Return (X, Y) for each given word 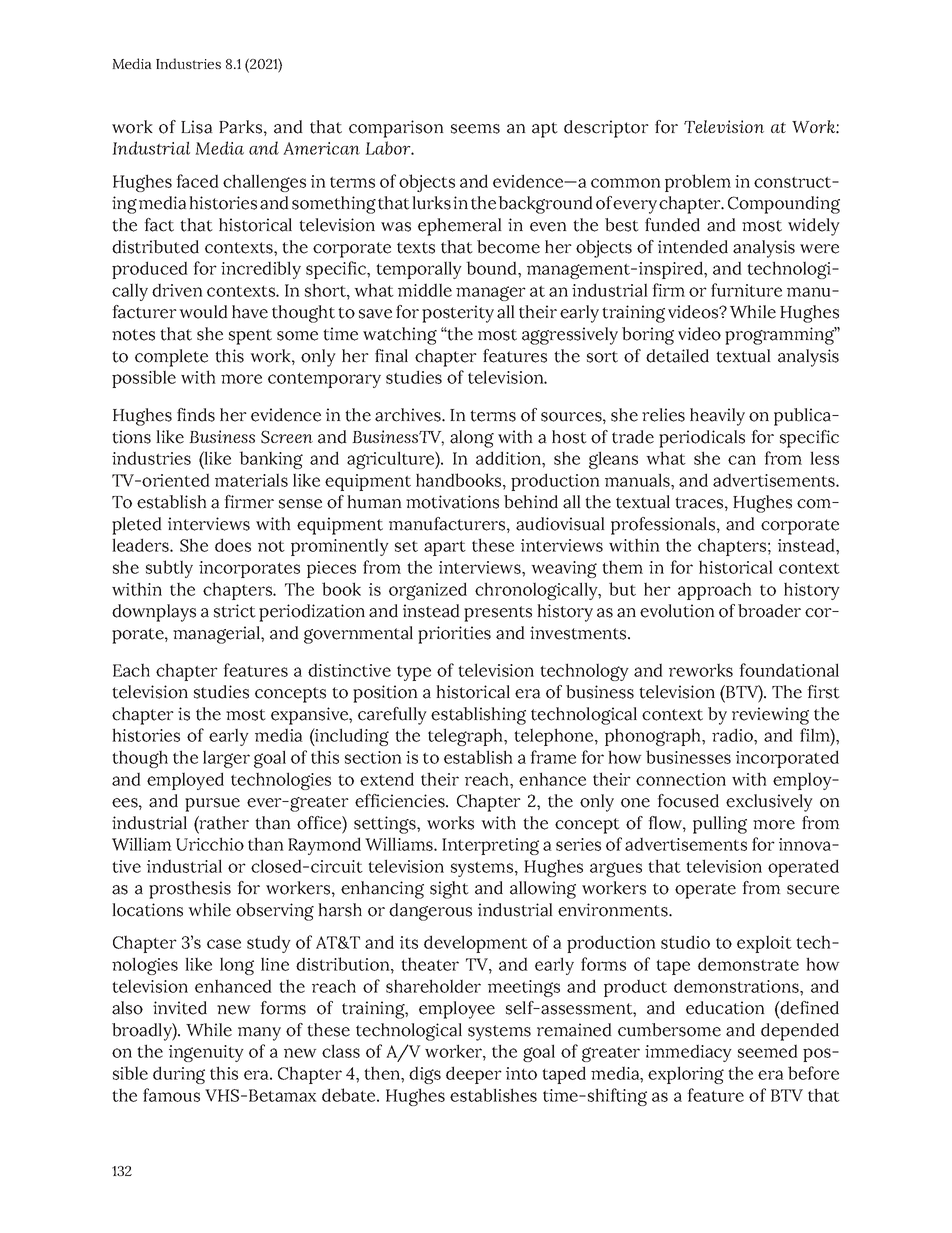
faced (197, 181)
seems (475, 129)
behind (531, 502)
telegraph (466, 737)
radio (733, 735)
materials (251, 480)
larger (226, 759)
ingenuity (206, 1053)
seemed (768, 1051)
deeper (474, 1075)
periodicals (702, 439)
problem (698, 183)
